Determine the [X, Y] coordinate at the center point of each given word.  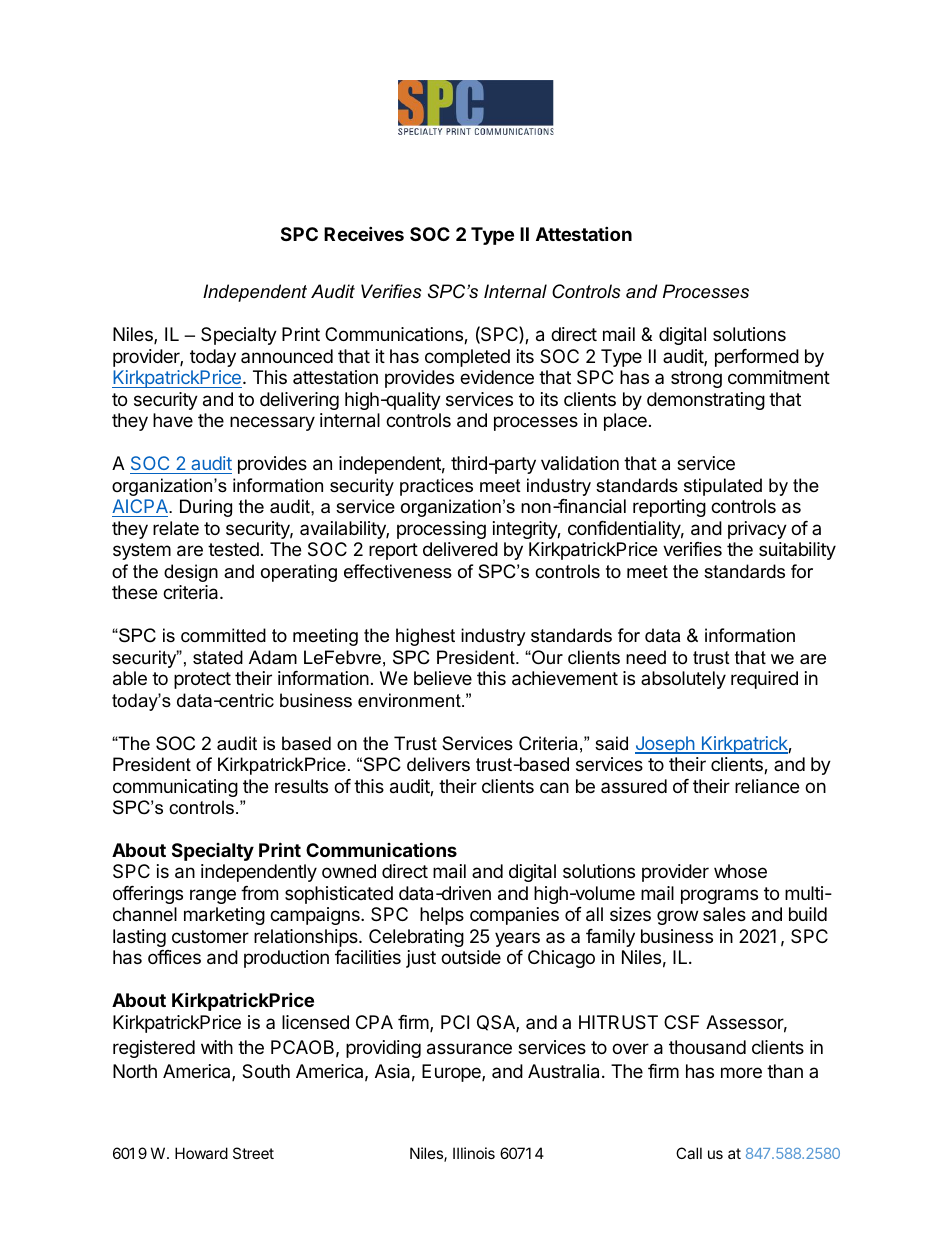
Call [689, 1153]
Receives [364, 233]
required [764, 680]
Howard [201, 1153]
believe [443, 678]
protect [202, 680]
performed [757, 358]
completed [467, 358]
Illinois [474, 1153]
